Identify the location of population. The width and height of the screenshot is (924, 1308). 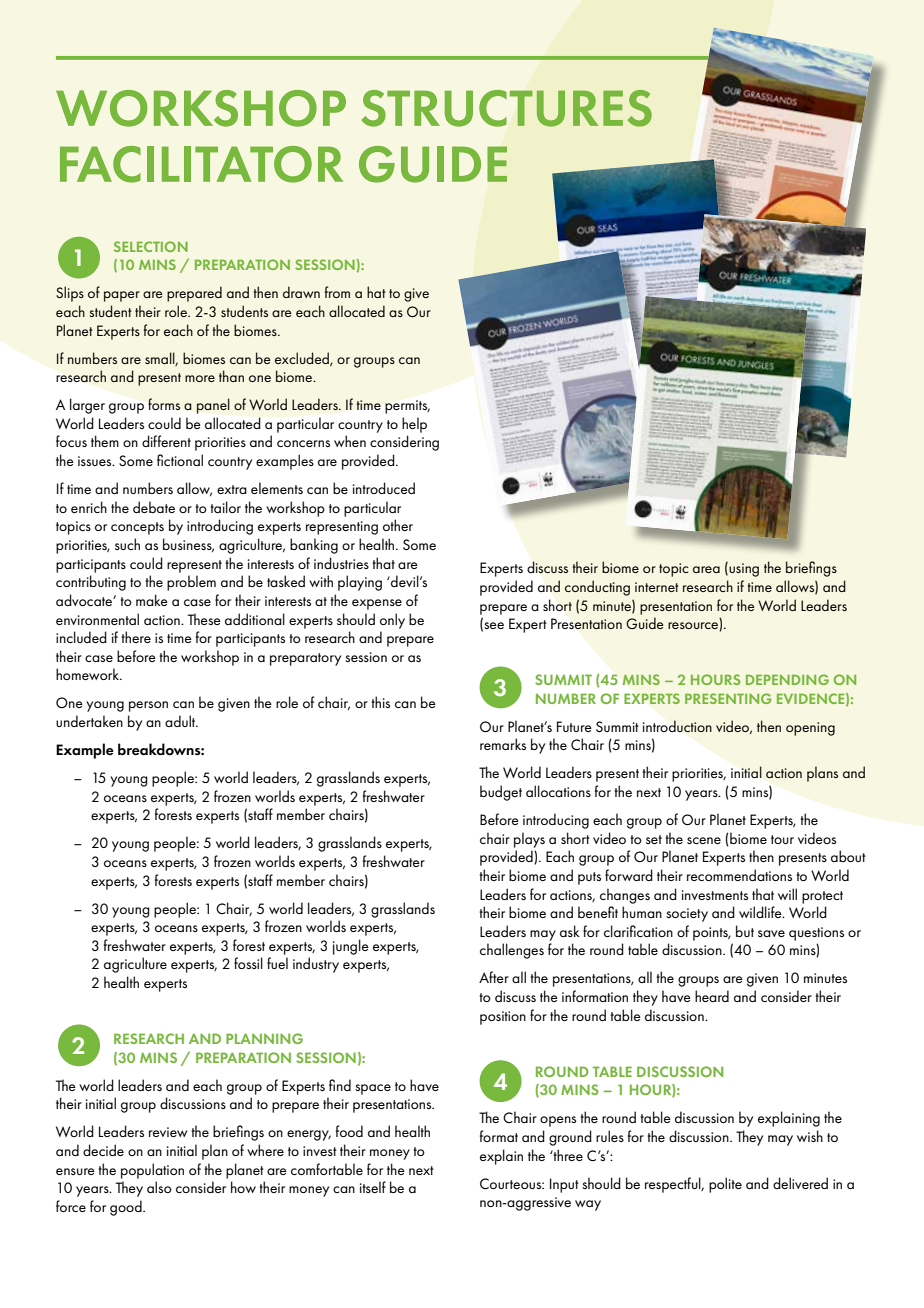
(152, 1171).
